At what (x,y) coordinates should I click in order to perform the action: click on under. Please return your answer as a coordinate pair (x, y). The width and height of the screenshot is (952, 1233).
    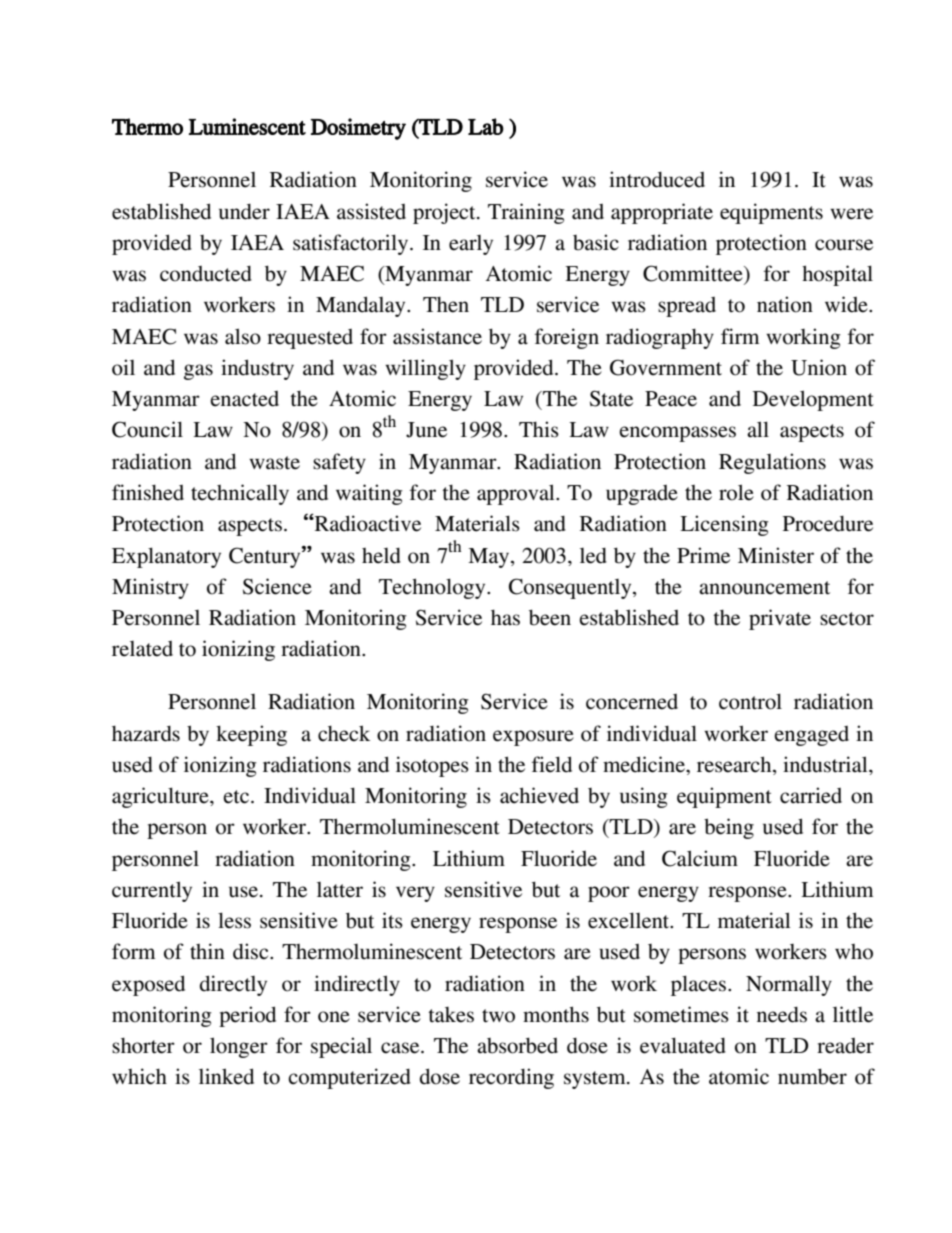
    Looking at the image, I should click on (244, 212).
